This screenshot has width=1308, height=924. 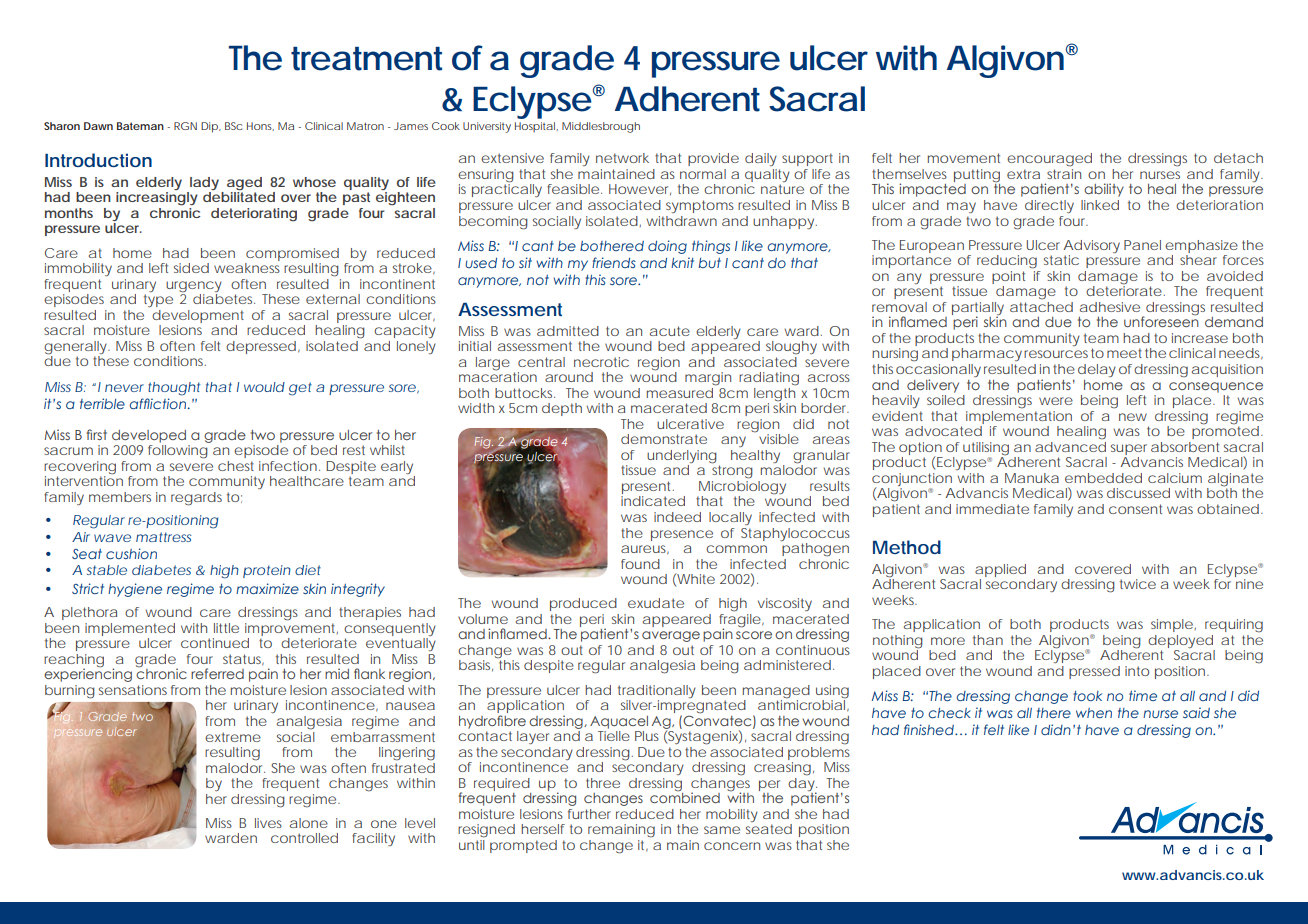 What do you see at coordinates (268, 823) in the screenshot?
I see `lives` at bounding box center [268, 823].
